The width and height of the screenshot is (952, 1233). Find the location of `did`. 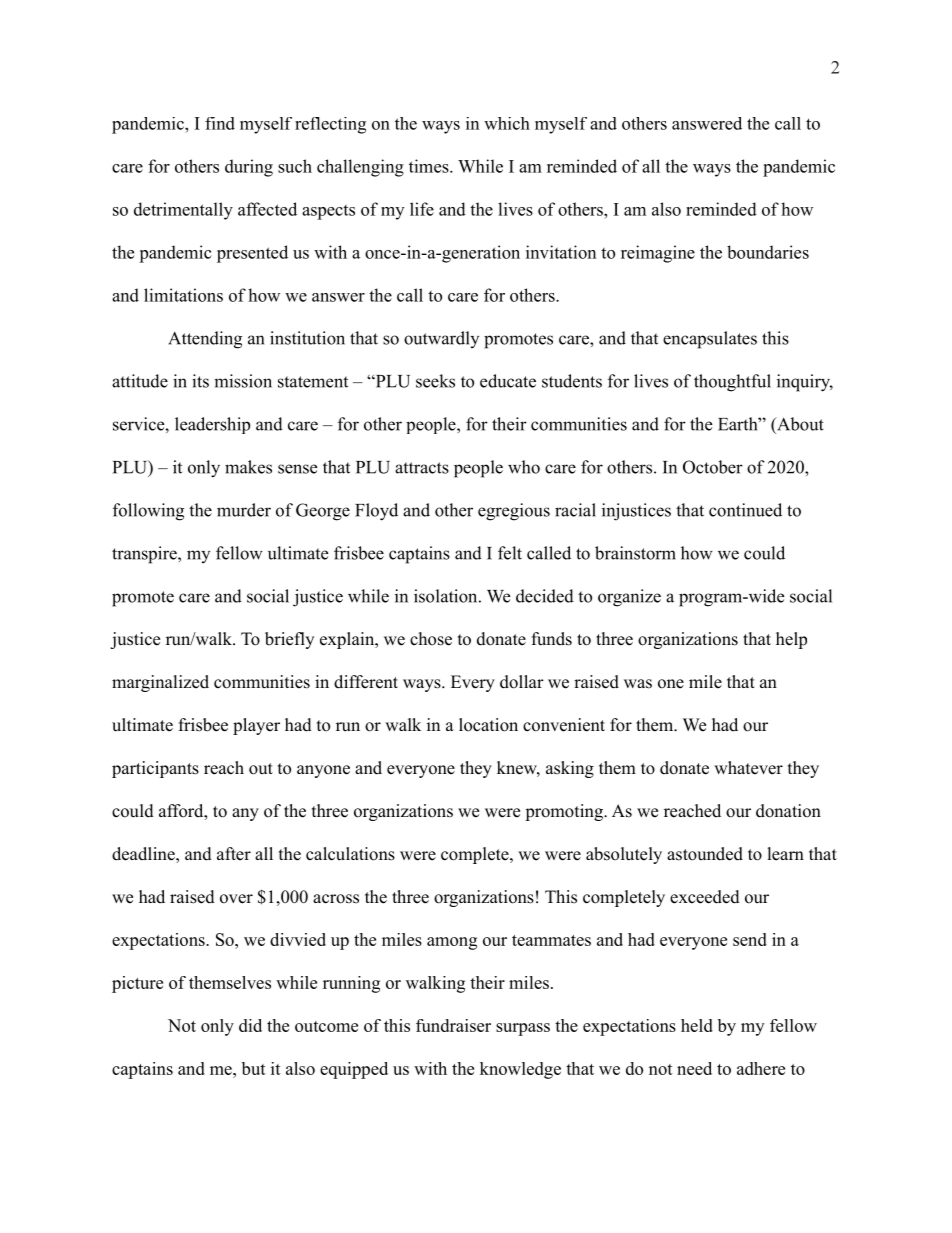

did is located at coordinates (250, 1025).
